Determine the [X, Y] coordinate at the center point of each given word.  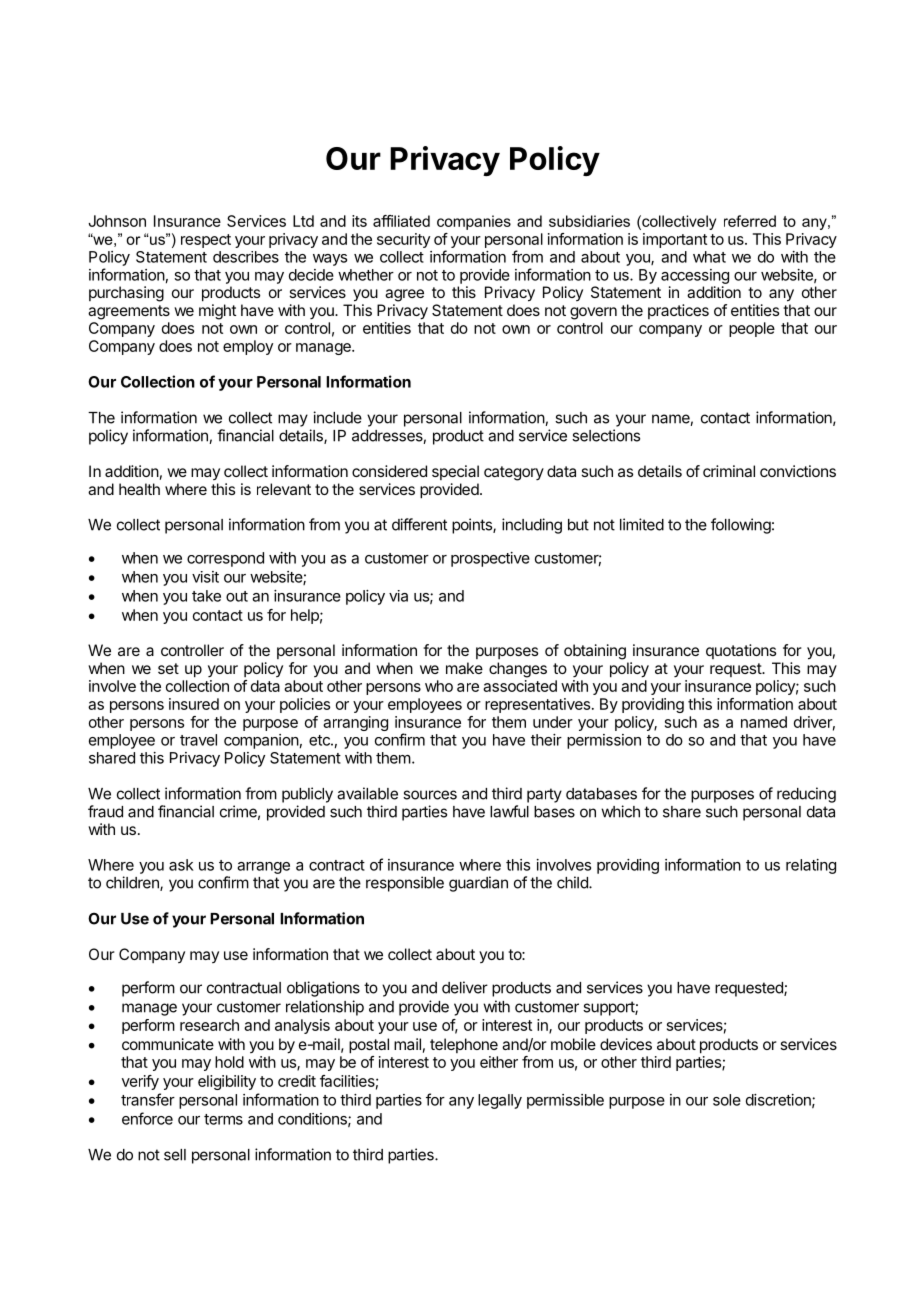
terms [223, 1119]
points [473, 526]
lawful [509, 811]
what [709, 257]
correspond [225, 559]
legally [500, 1101]
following [741, 526]
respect [206, 241]
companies [474, 222]
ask [181, 865]
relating [811, 866]
